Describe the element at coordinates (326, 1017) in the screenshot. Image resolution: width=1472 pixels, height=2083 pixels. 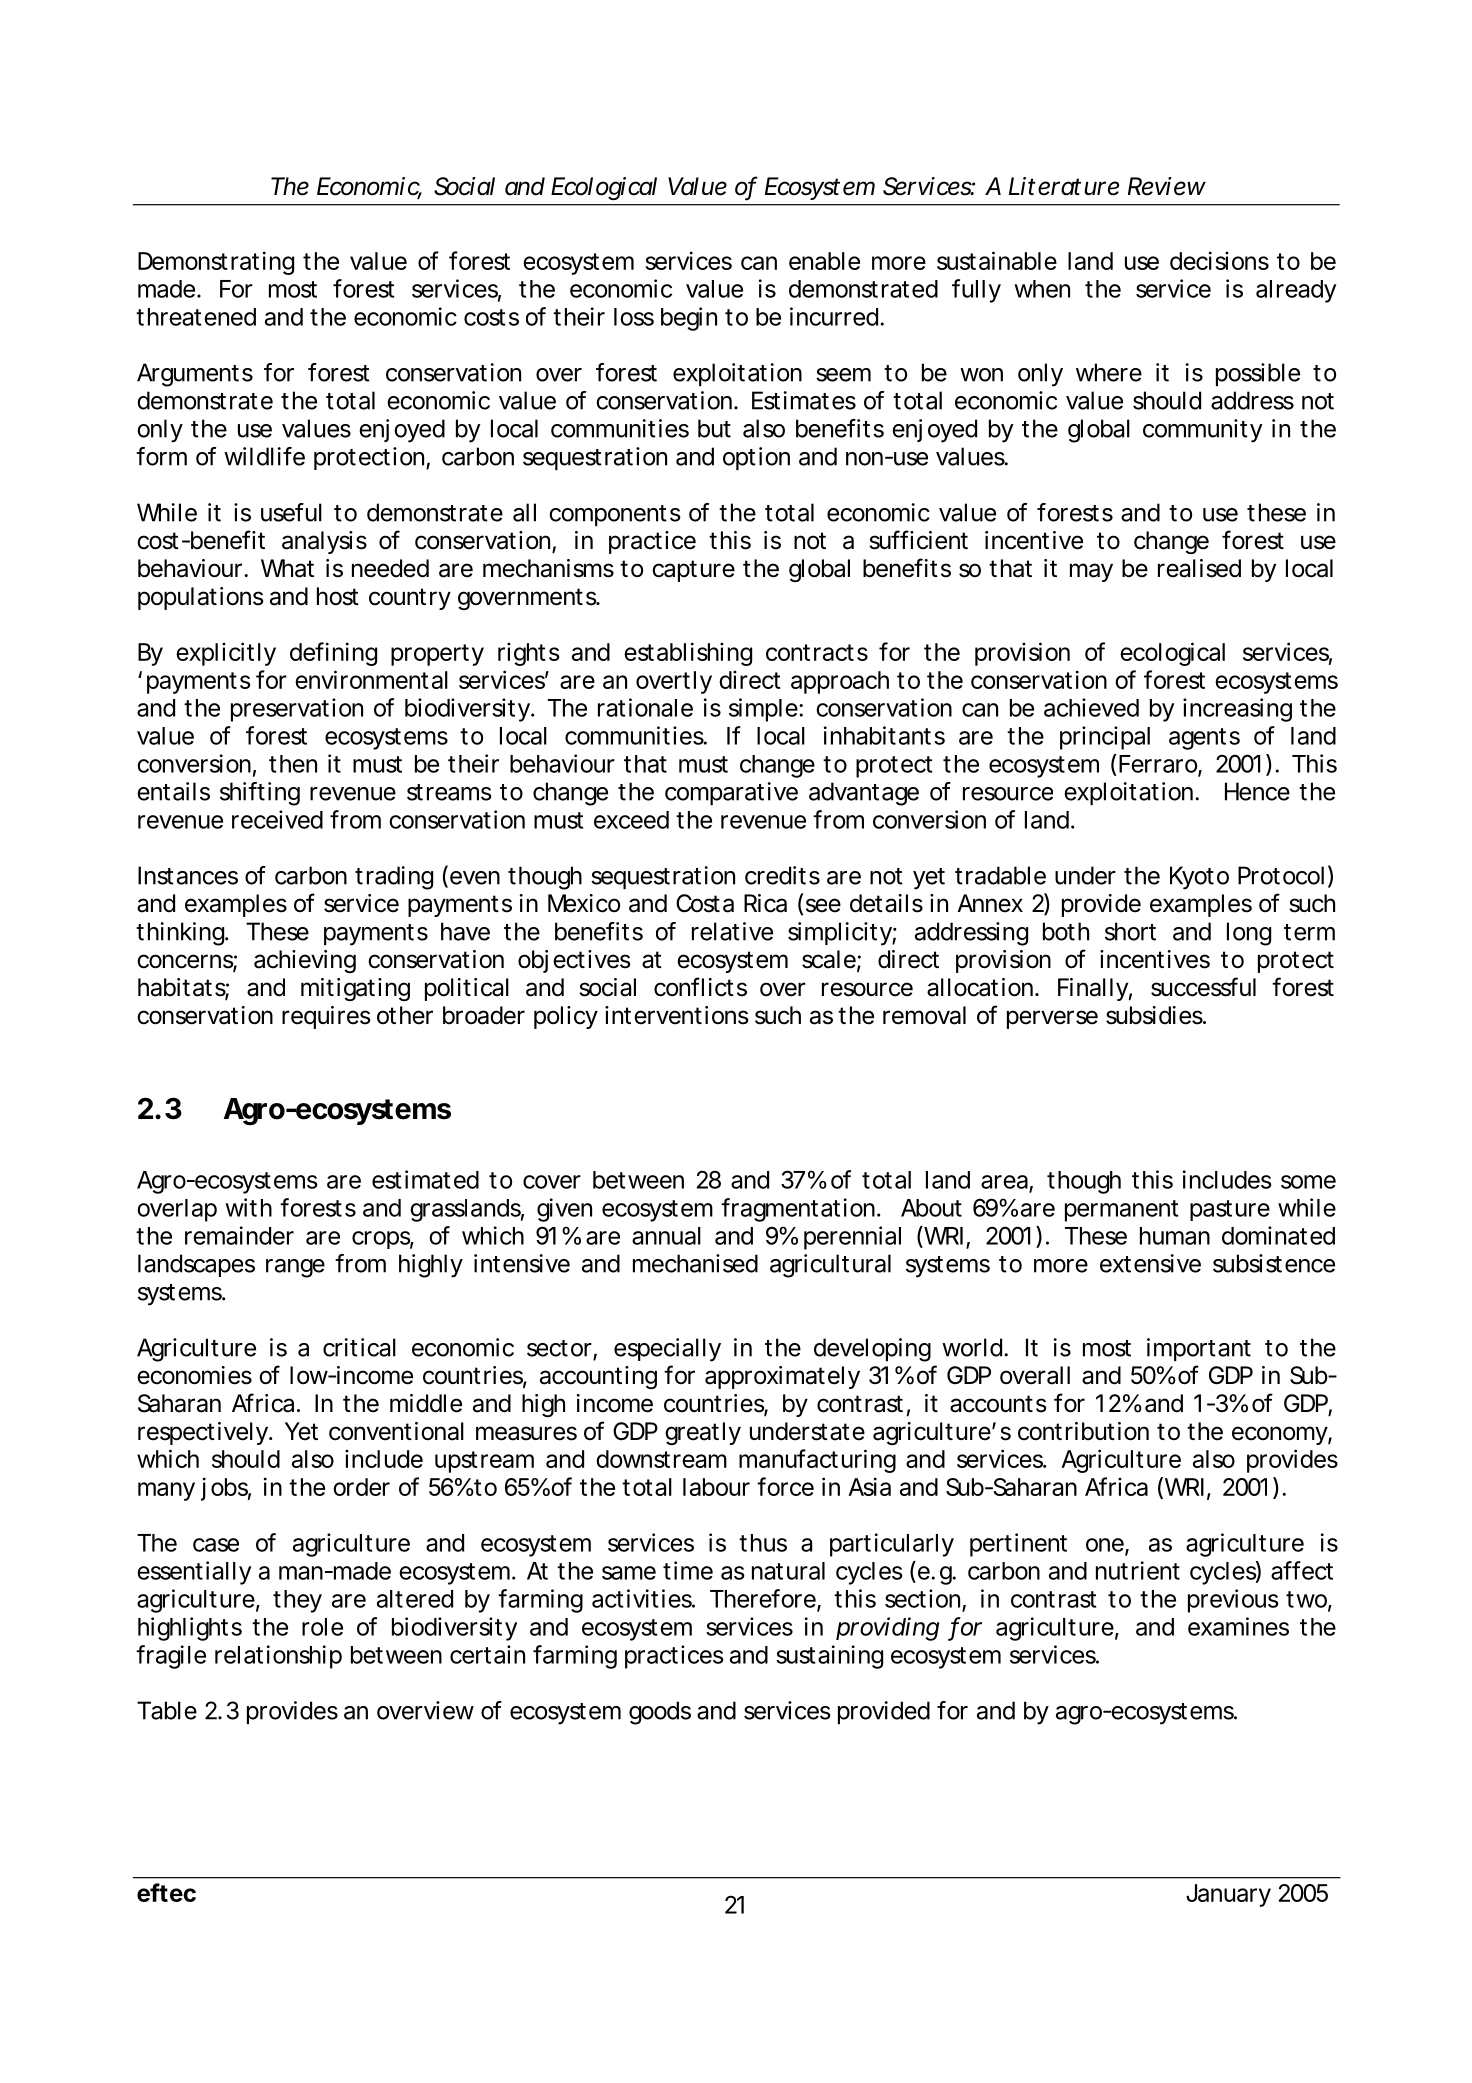
I see `requires` at that location.
